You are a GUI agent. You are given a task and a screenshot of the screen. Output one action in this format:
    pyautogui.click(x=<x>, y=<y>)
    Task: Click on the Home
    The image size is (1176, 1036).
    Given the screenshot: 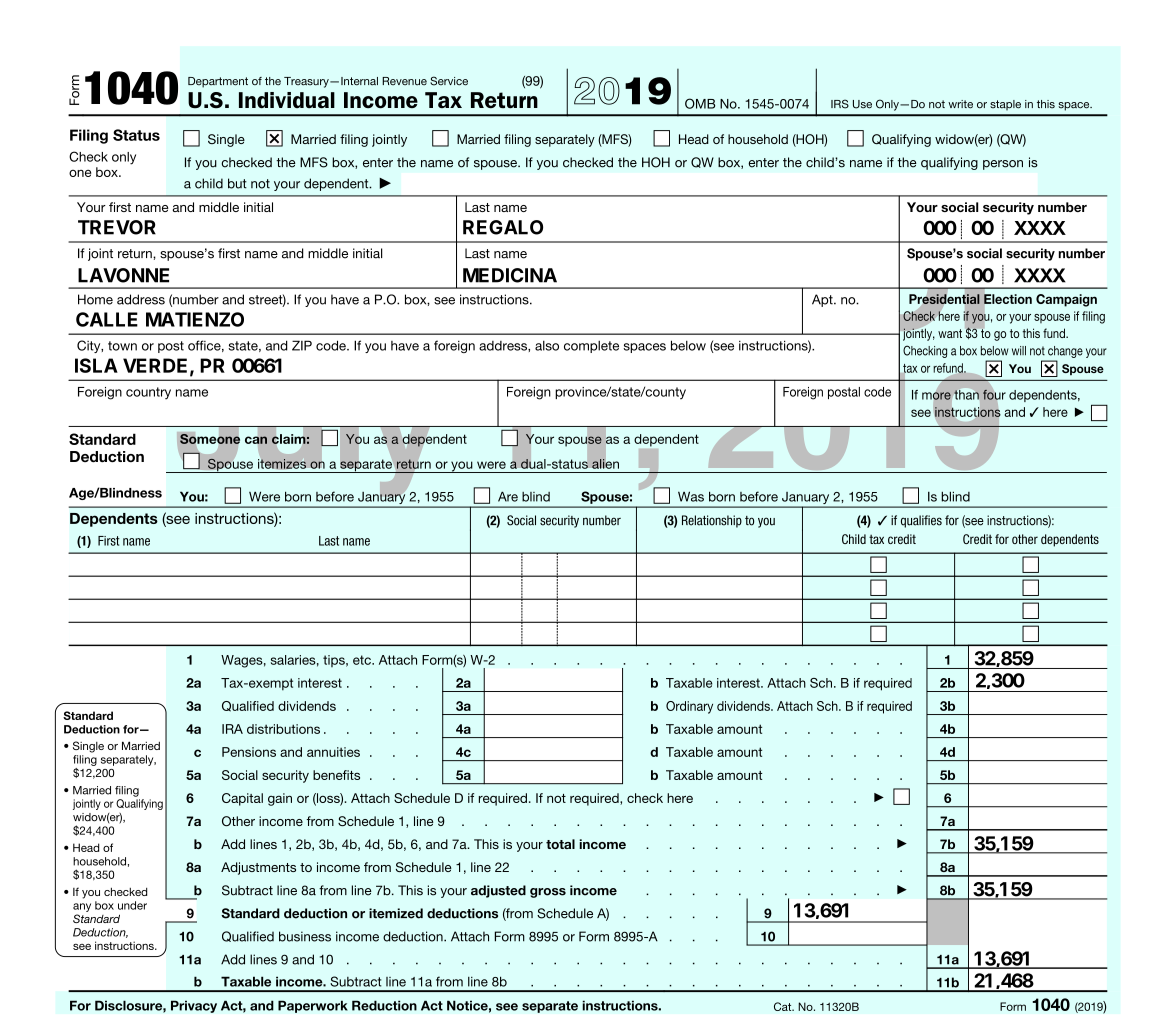 What is the action you would take?
    pyautogui.click(x=95, y=299)
